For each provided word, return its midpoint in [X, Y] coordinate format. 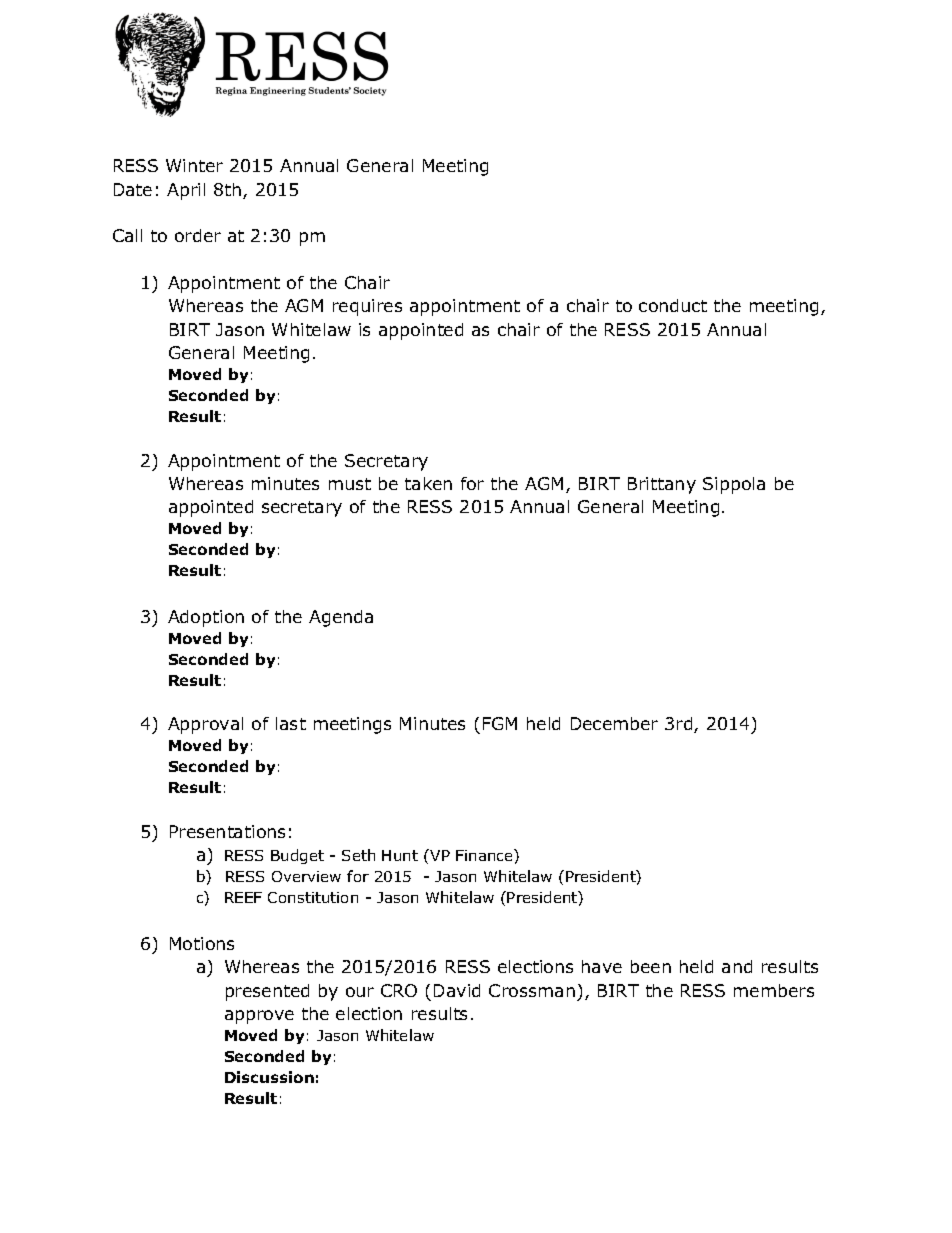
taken [428, 483]
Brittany [662, 485]
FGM [500, 723]
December [614, 723]
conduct [673, 305]
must [350, 484]
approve [259, 1017]
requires [367, 307]
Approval [205, 725]
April [186, 191]
